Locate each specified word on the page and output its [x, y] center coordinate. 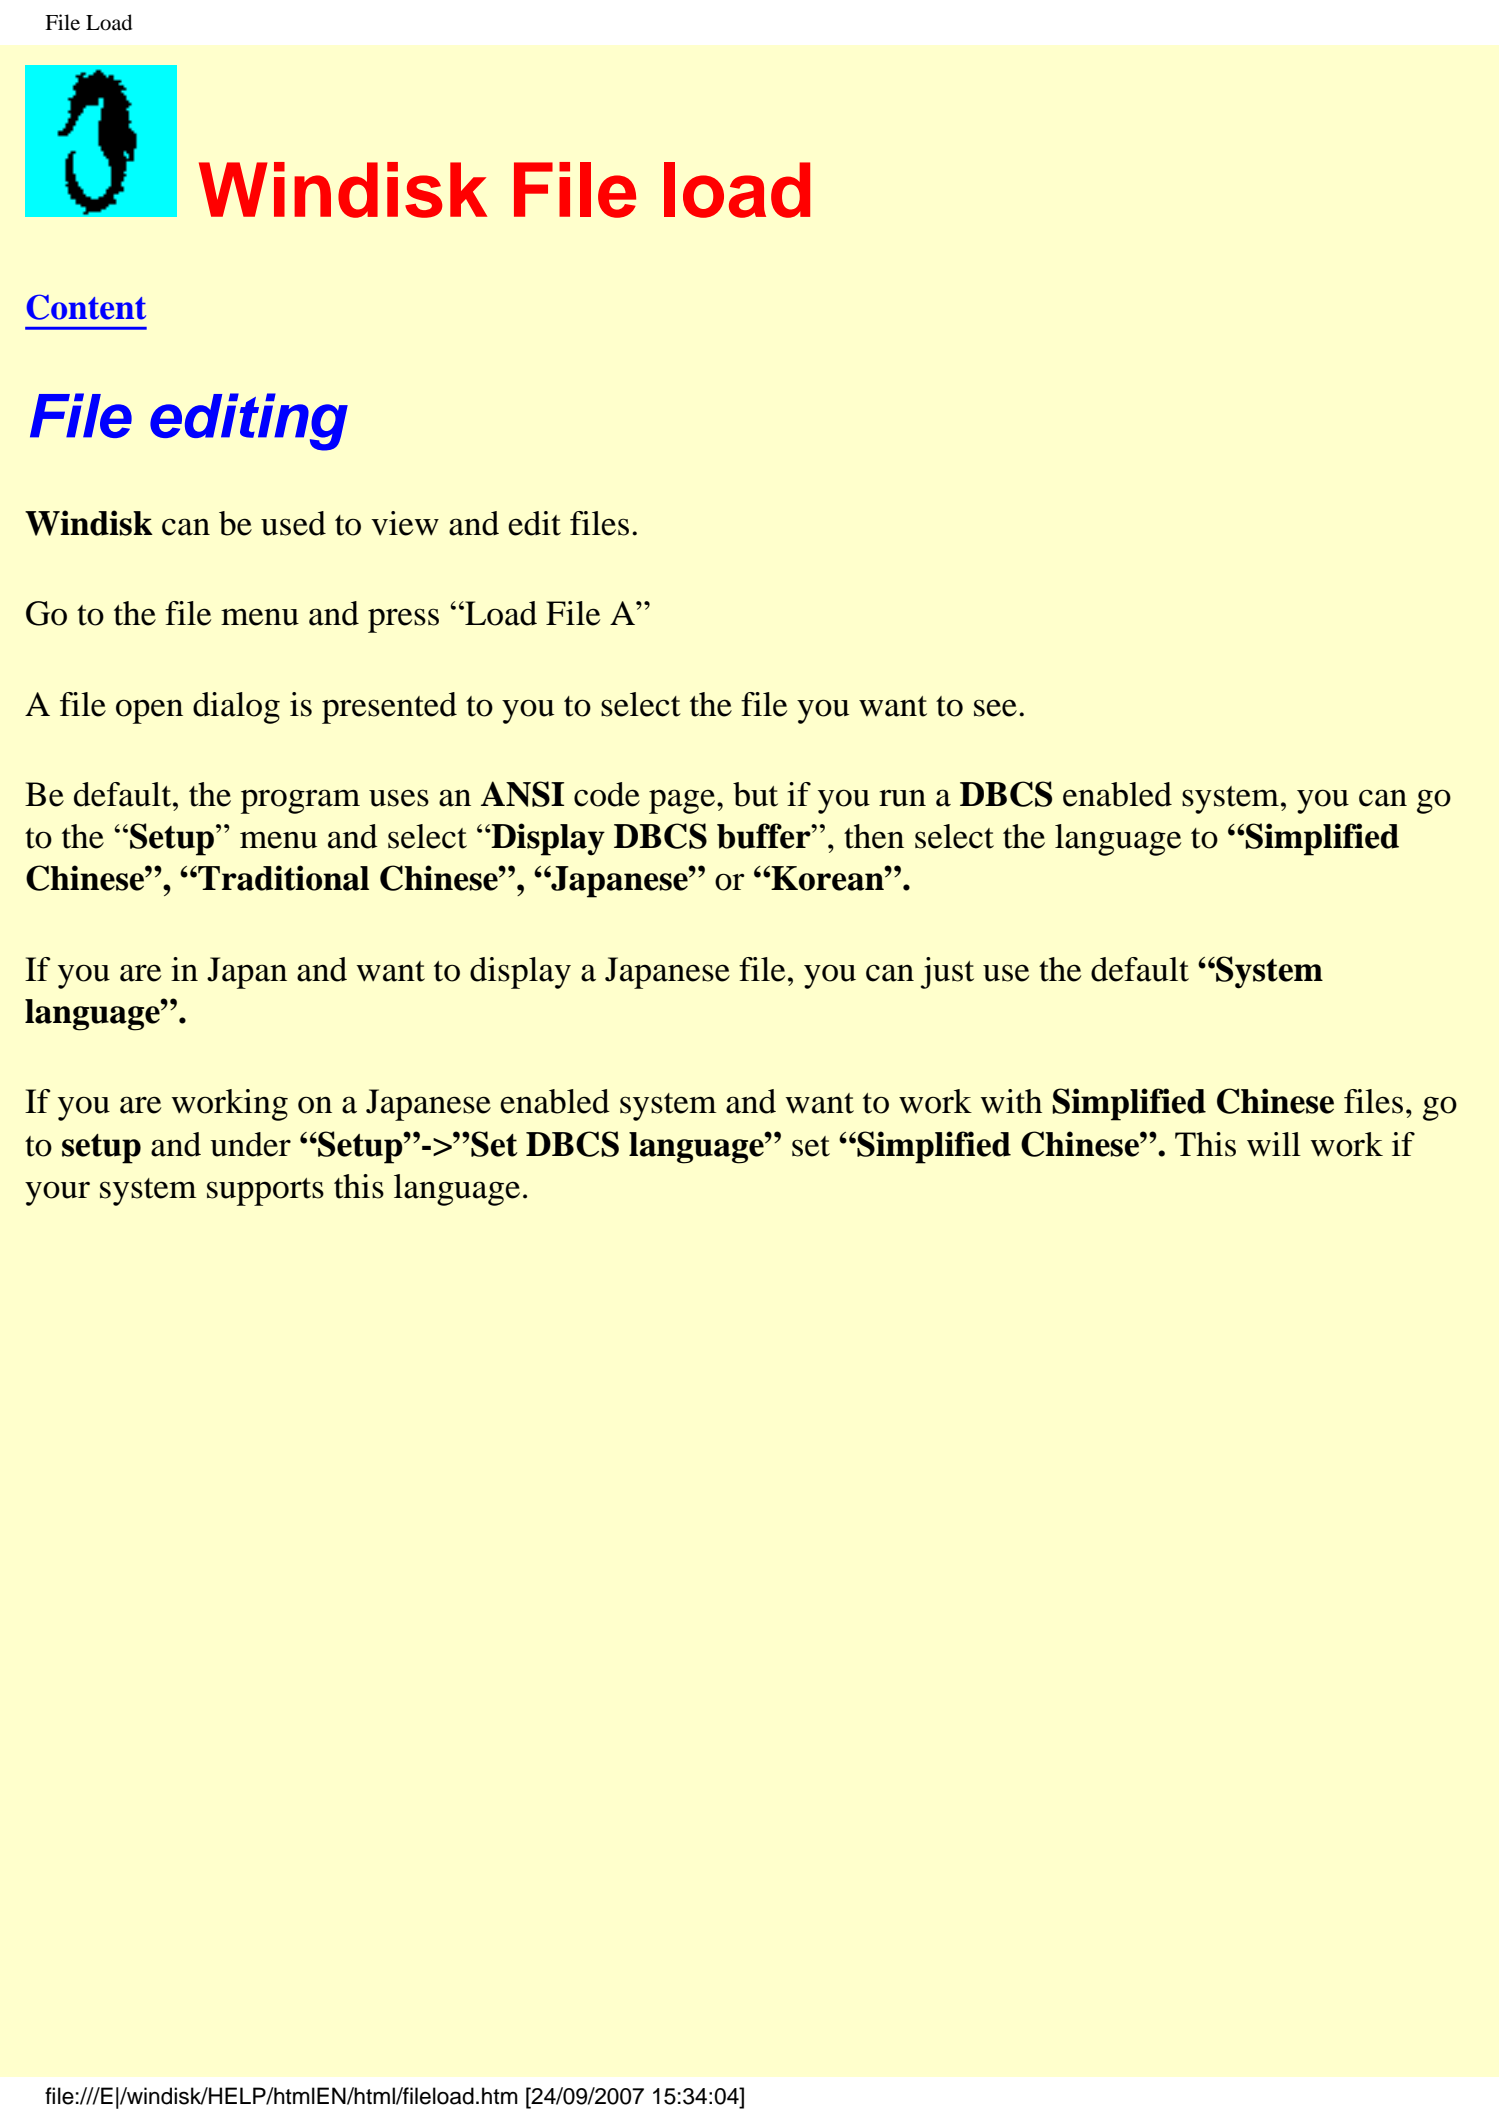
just [947, 973]
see [995, 708]
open [149, 711]
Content [86, 307]
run [902, 798]
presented [389, 708]
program [300, 801]
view [405, 523]
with [1011, 1101]
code [607, 794]
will [1274, 1144]
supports [265, 1192]
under [250, 1144]
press [403, 620]
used [293, 523]
